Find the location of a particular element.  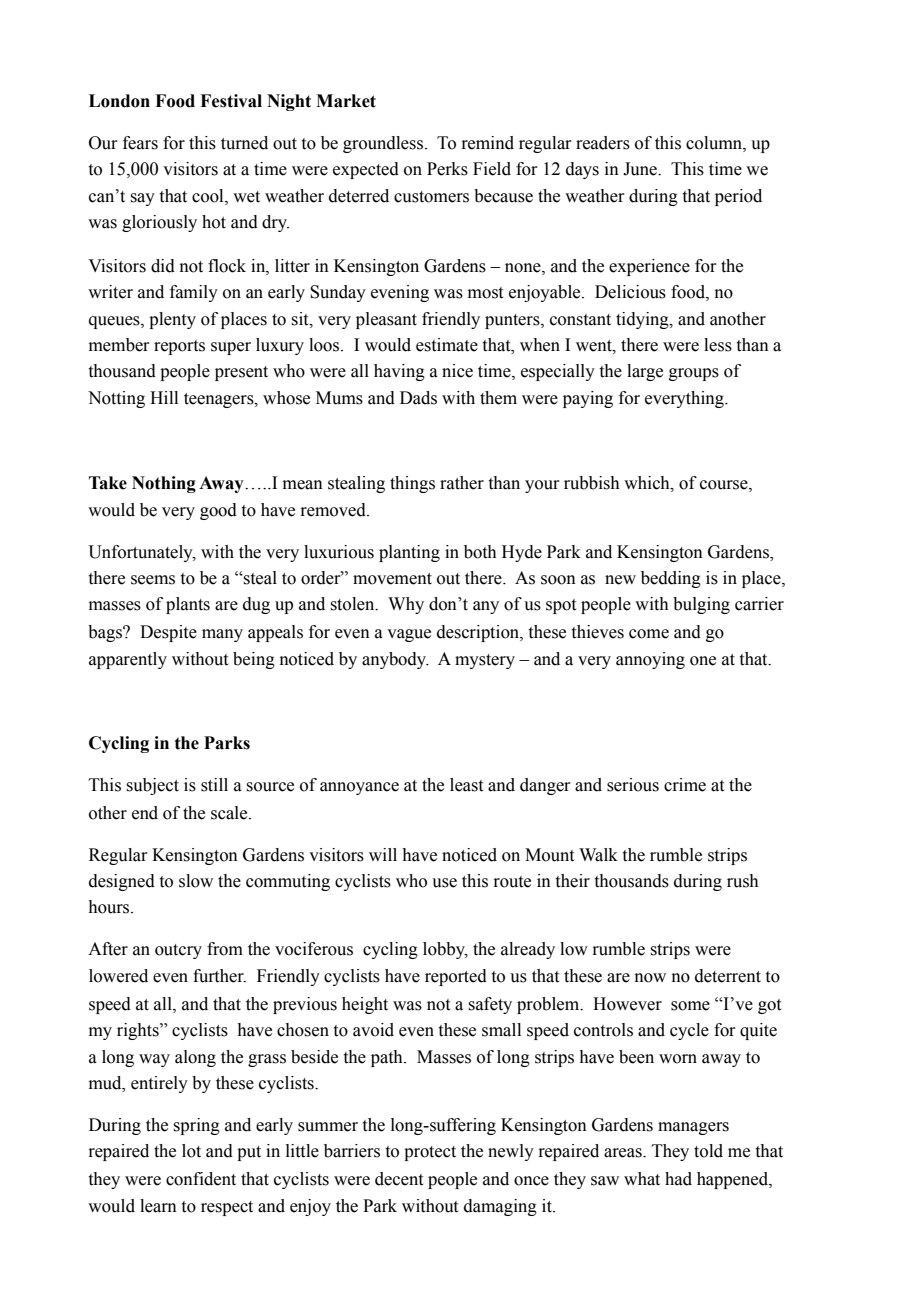

protect is located at coordinates (430, 1153).
